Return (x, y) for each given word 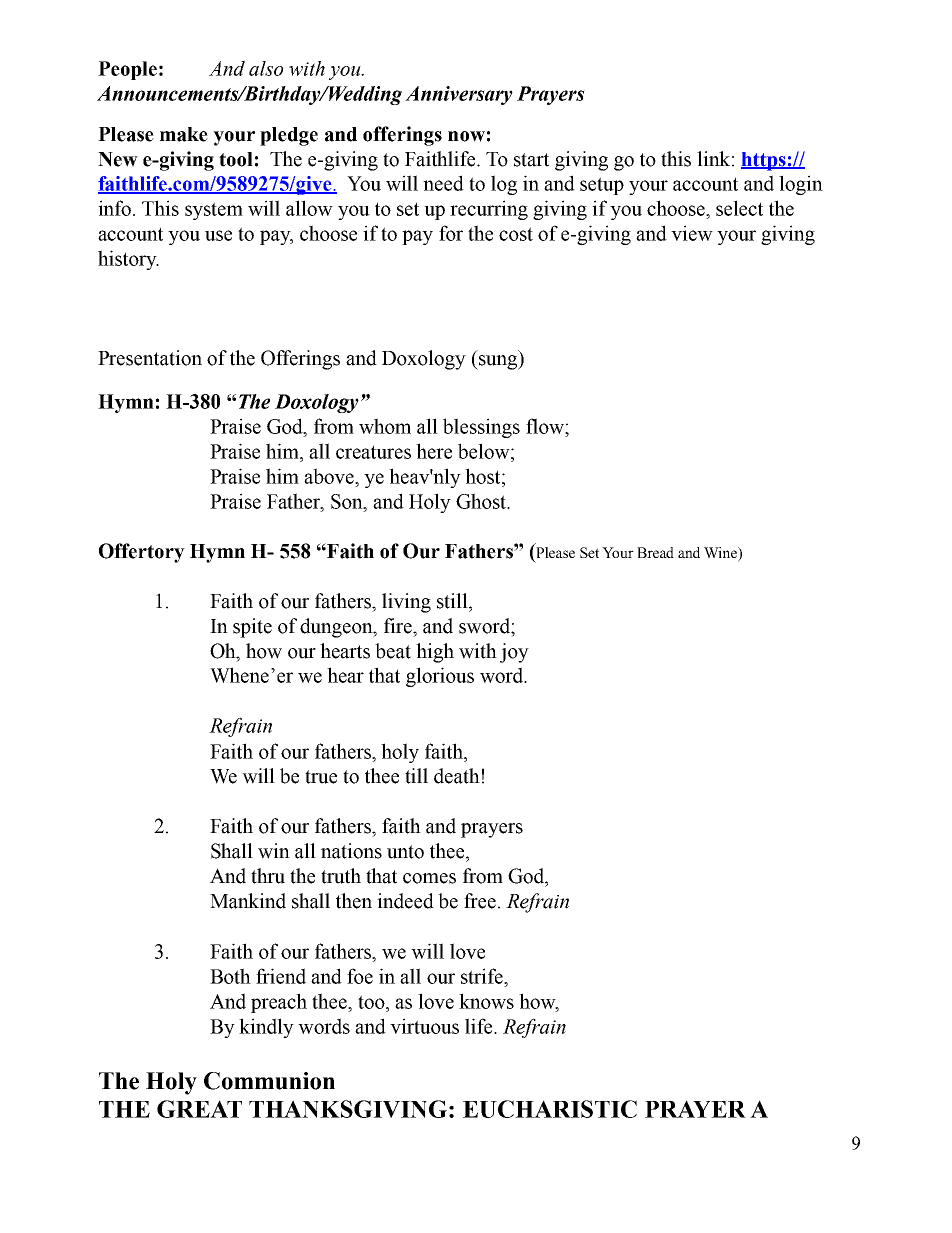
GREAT (199, 1109)
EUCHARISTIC (550, 1109)
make (184, 134)
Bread (655, 552)
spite (252, 628)
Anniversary (459, 95)
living (406, 603)
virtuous (424, 1026)
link (713, 158)
